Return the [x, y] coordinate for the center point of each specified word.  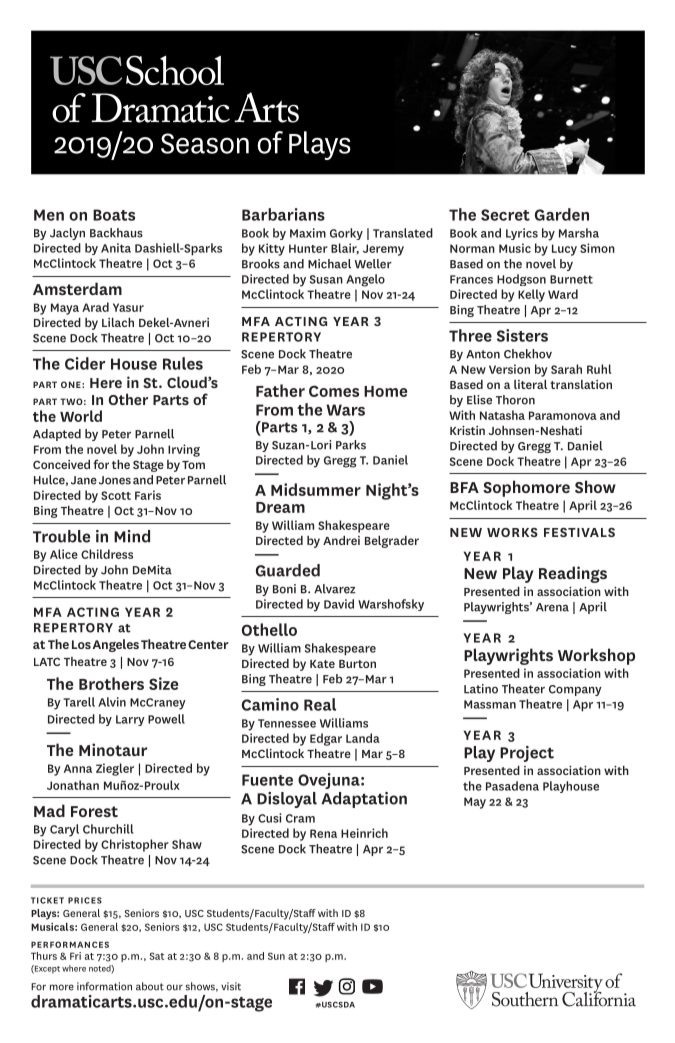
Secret [505, 215]
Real [320, 704]
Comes [334, 391]
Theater [523, 689]
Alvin [112, 702]
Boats [114, 215]
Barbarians [283, 214]
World [81, 416]
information [104, 986]
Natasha [502, 415]
